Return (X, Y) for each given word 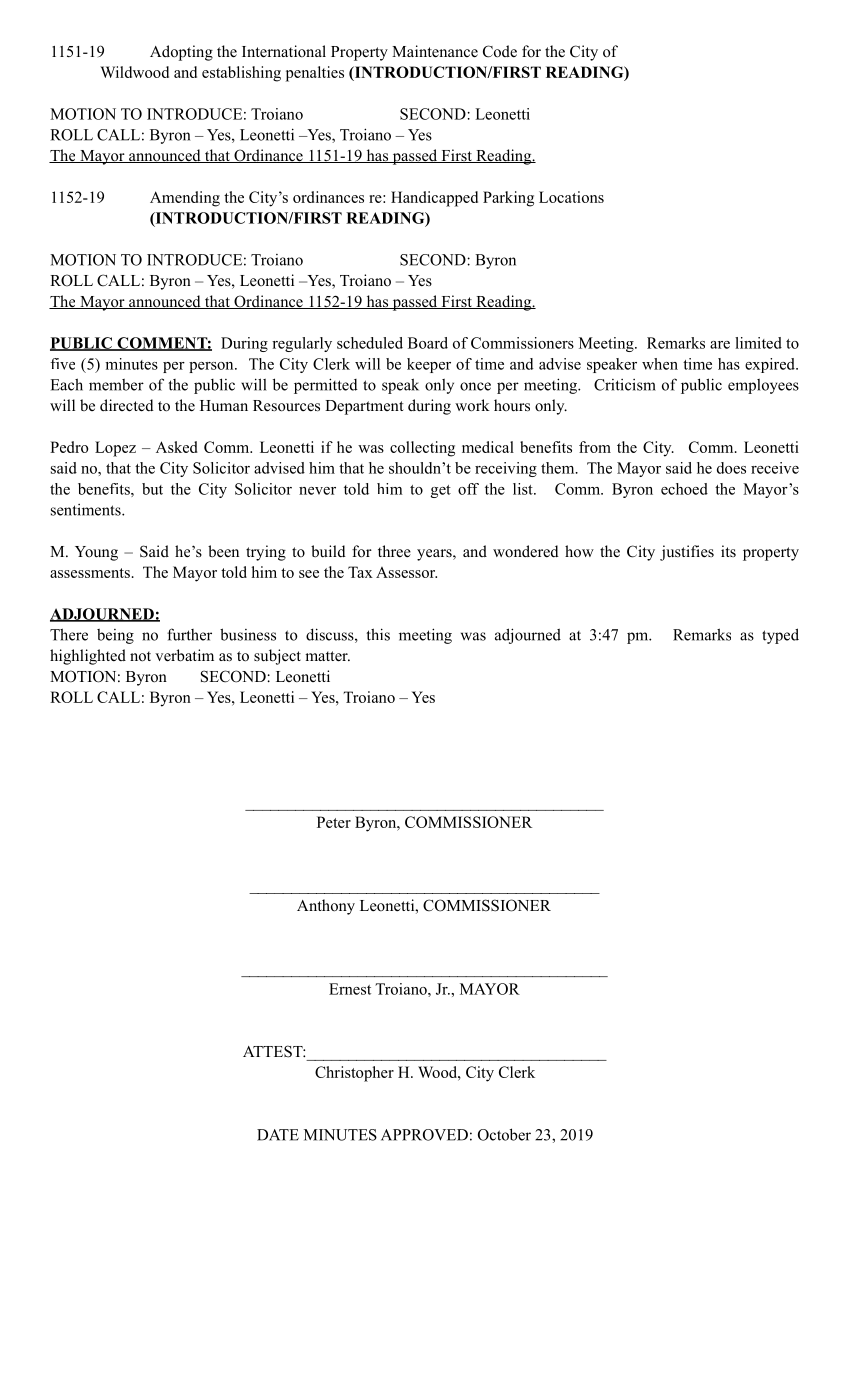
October (504, 1134)
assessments (90, 573)
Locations (571, 197)
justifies (687, 553)
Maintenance (435, 51)
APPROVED (424, 1135)
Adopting (181, 53)
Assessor (406, 572)
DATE (278, 1135)
